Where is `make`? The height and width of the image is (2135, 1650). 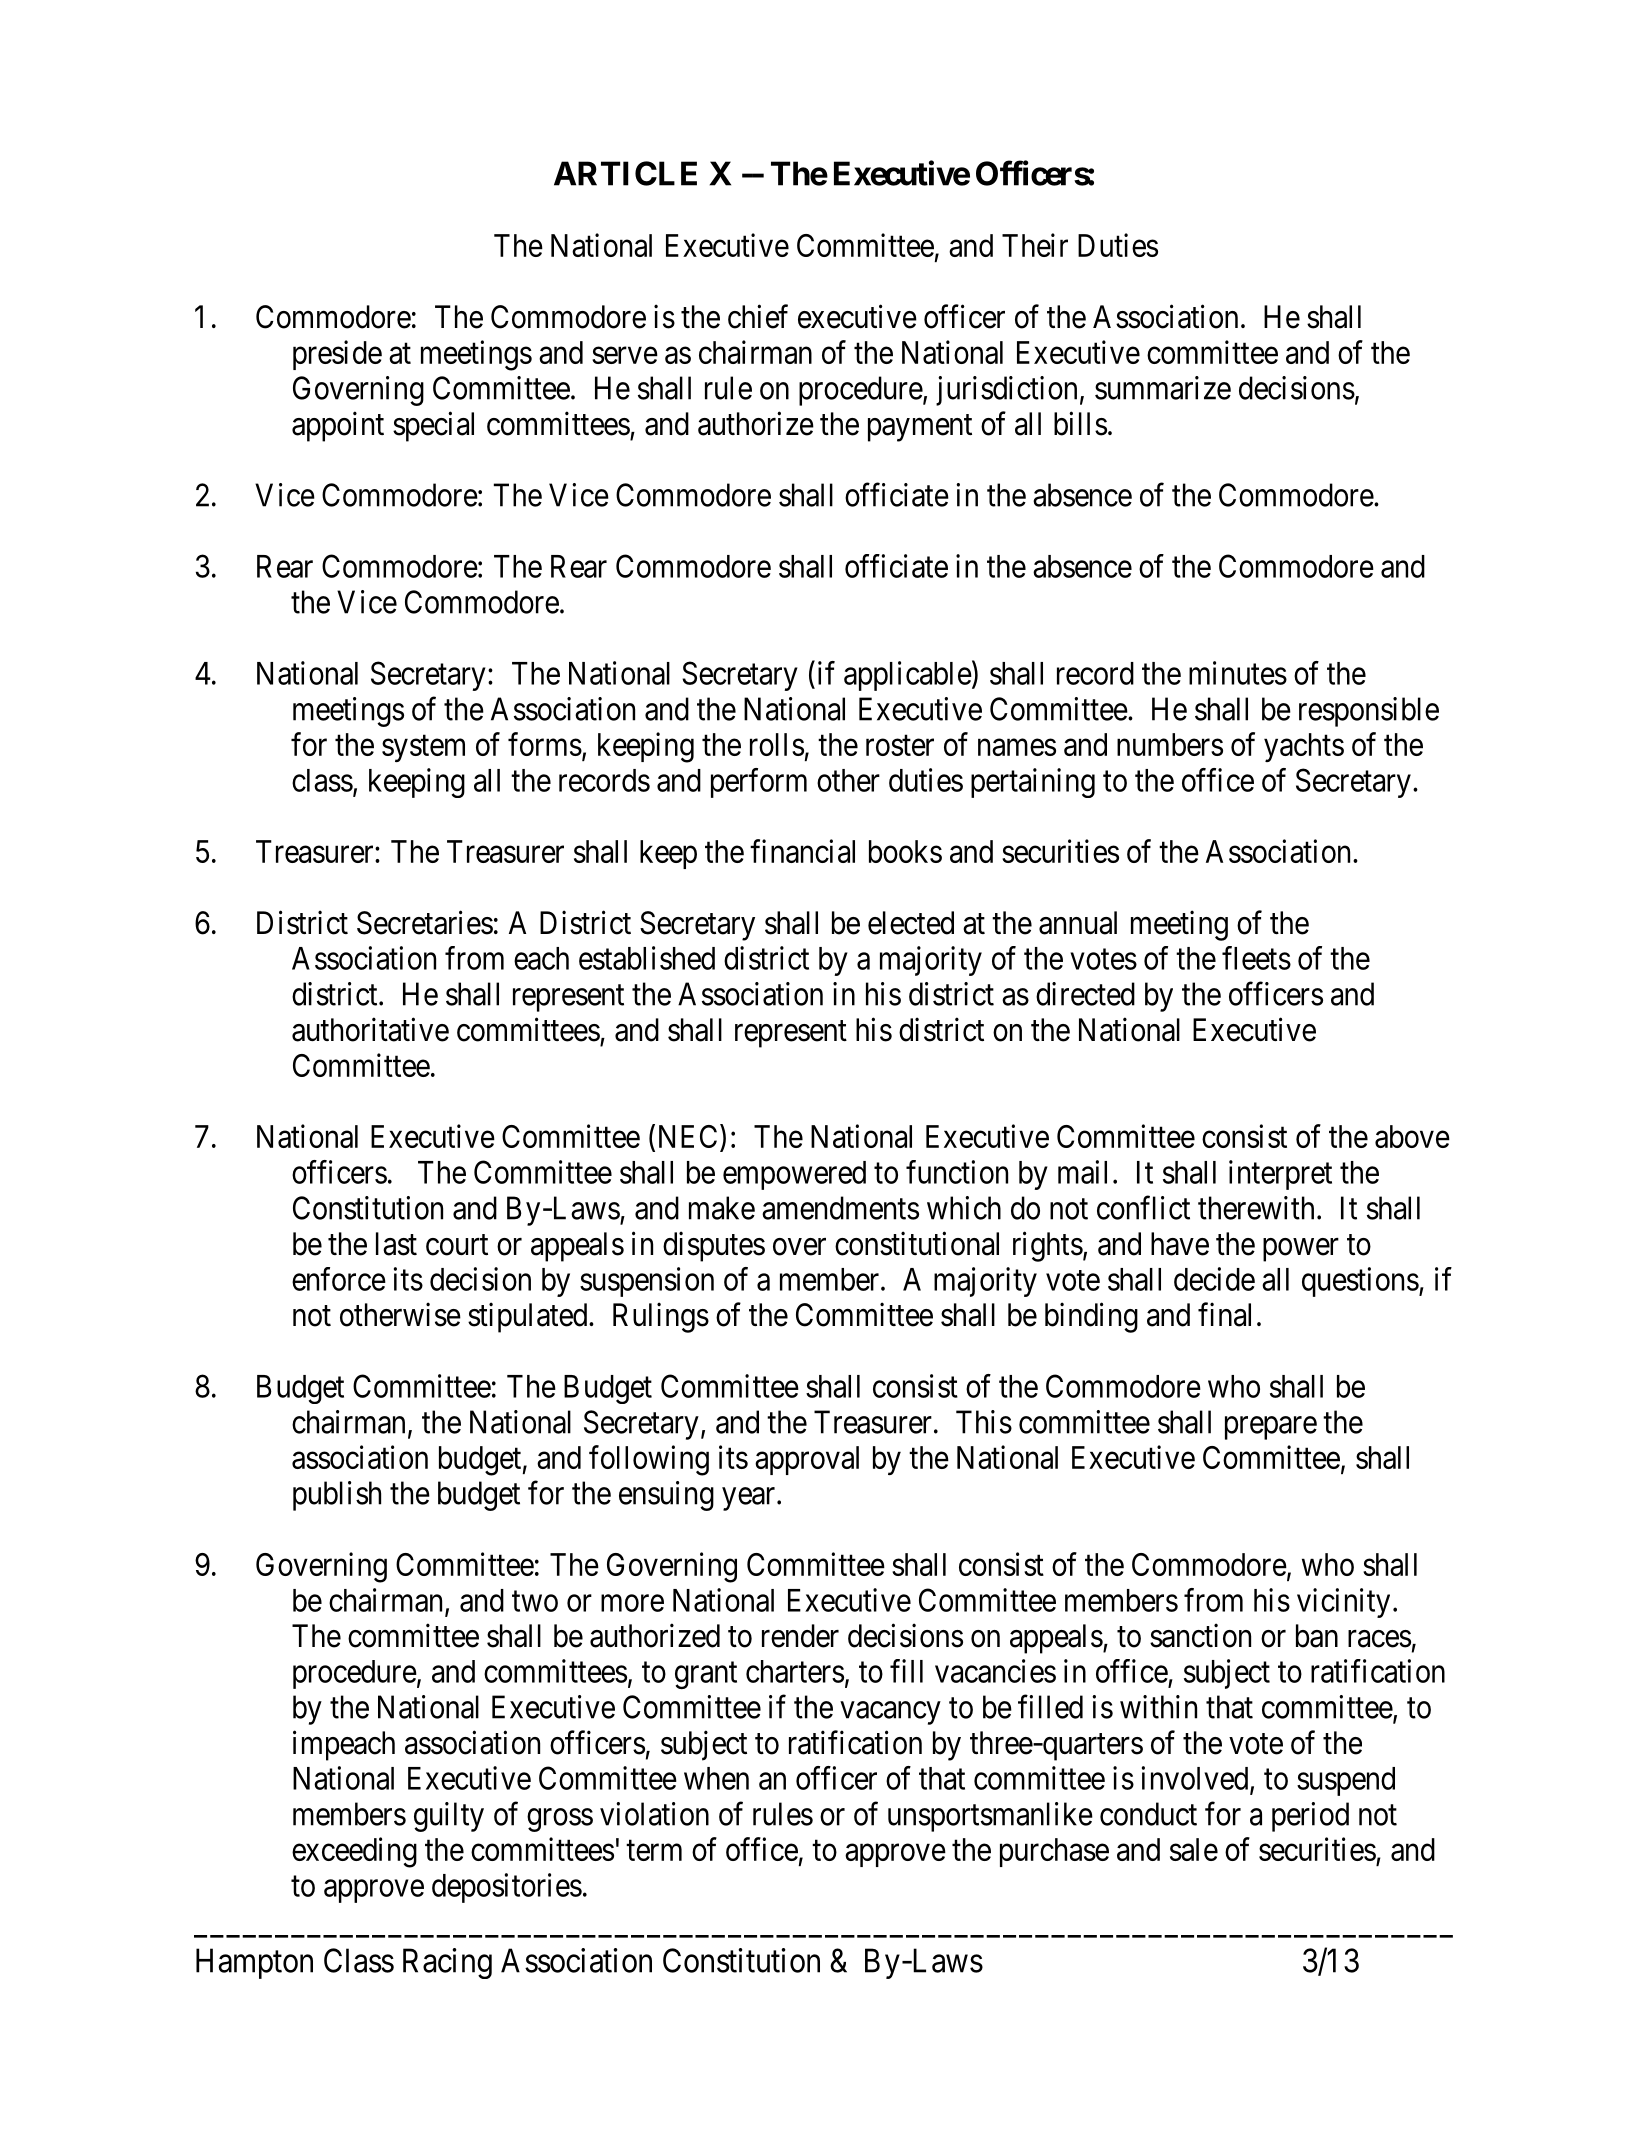 make is located at coordinates (722, 1208).
